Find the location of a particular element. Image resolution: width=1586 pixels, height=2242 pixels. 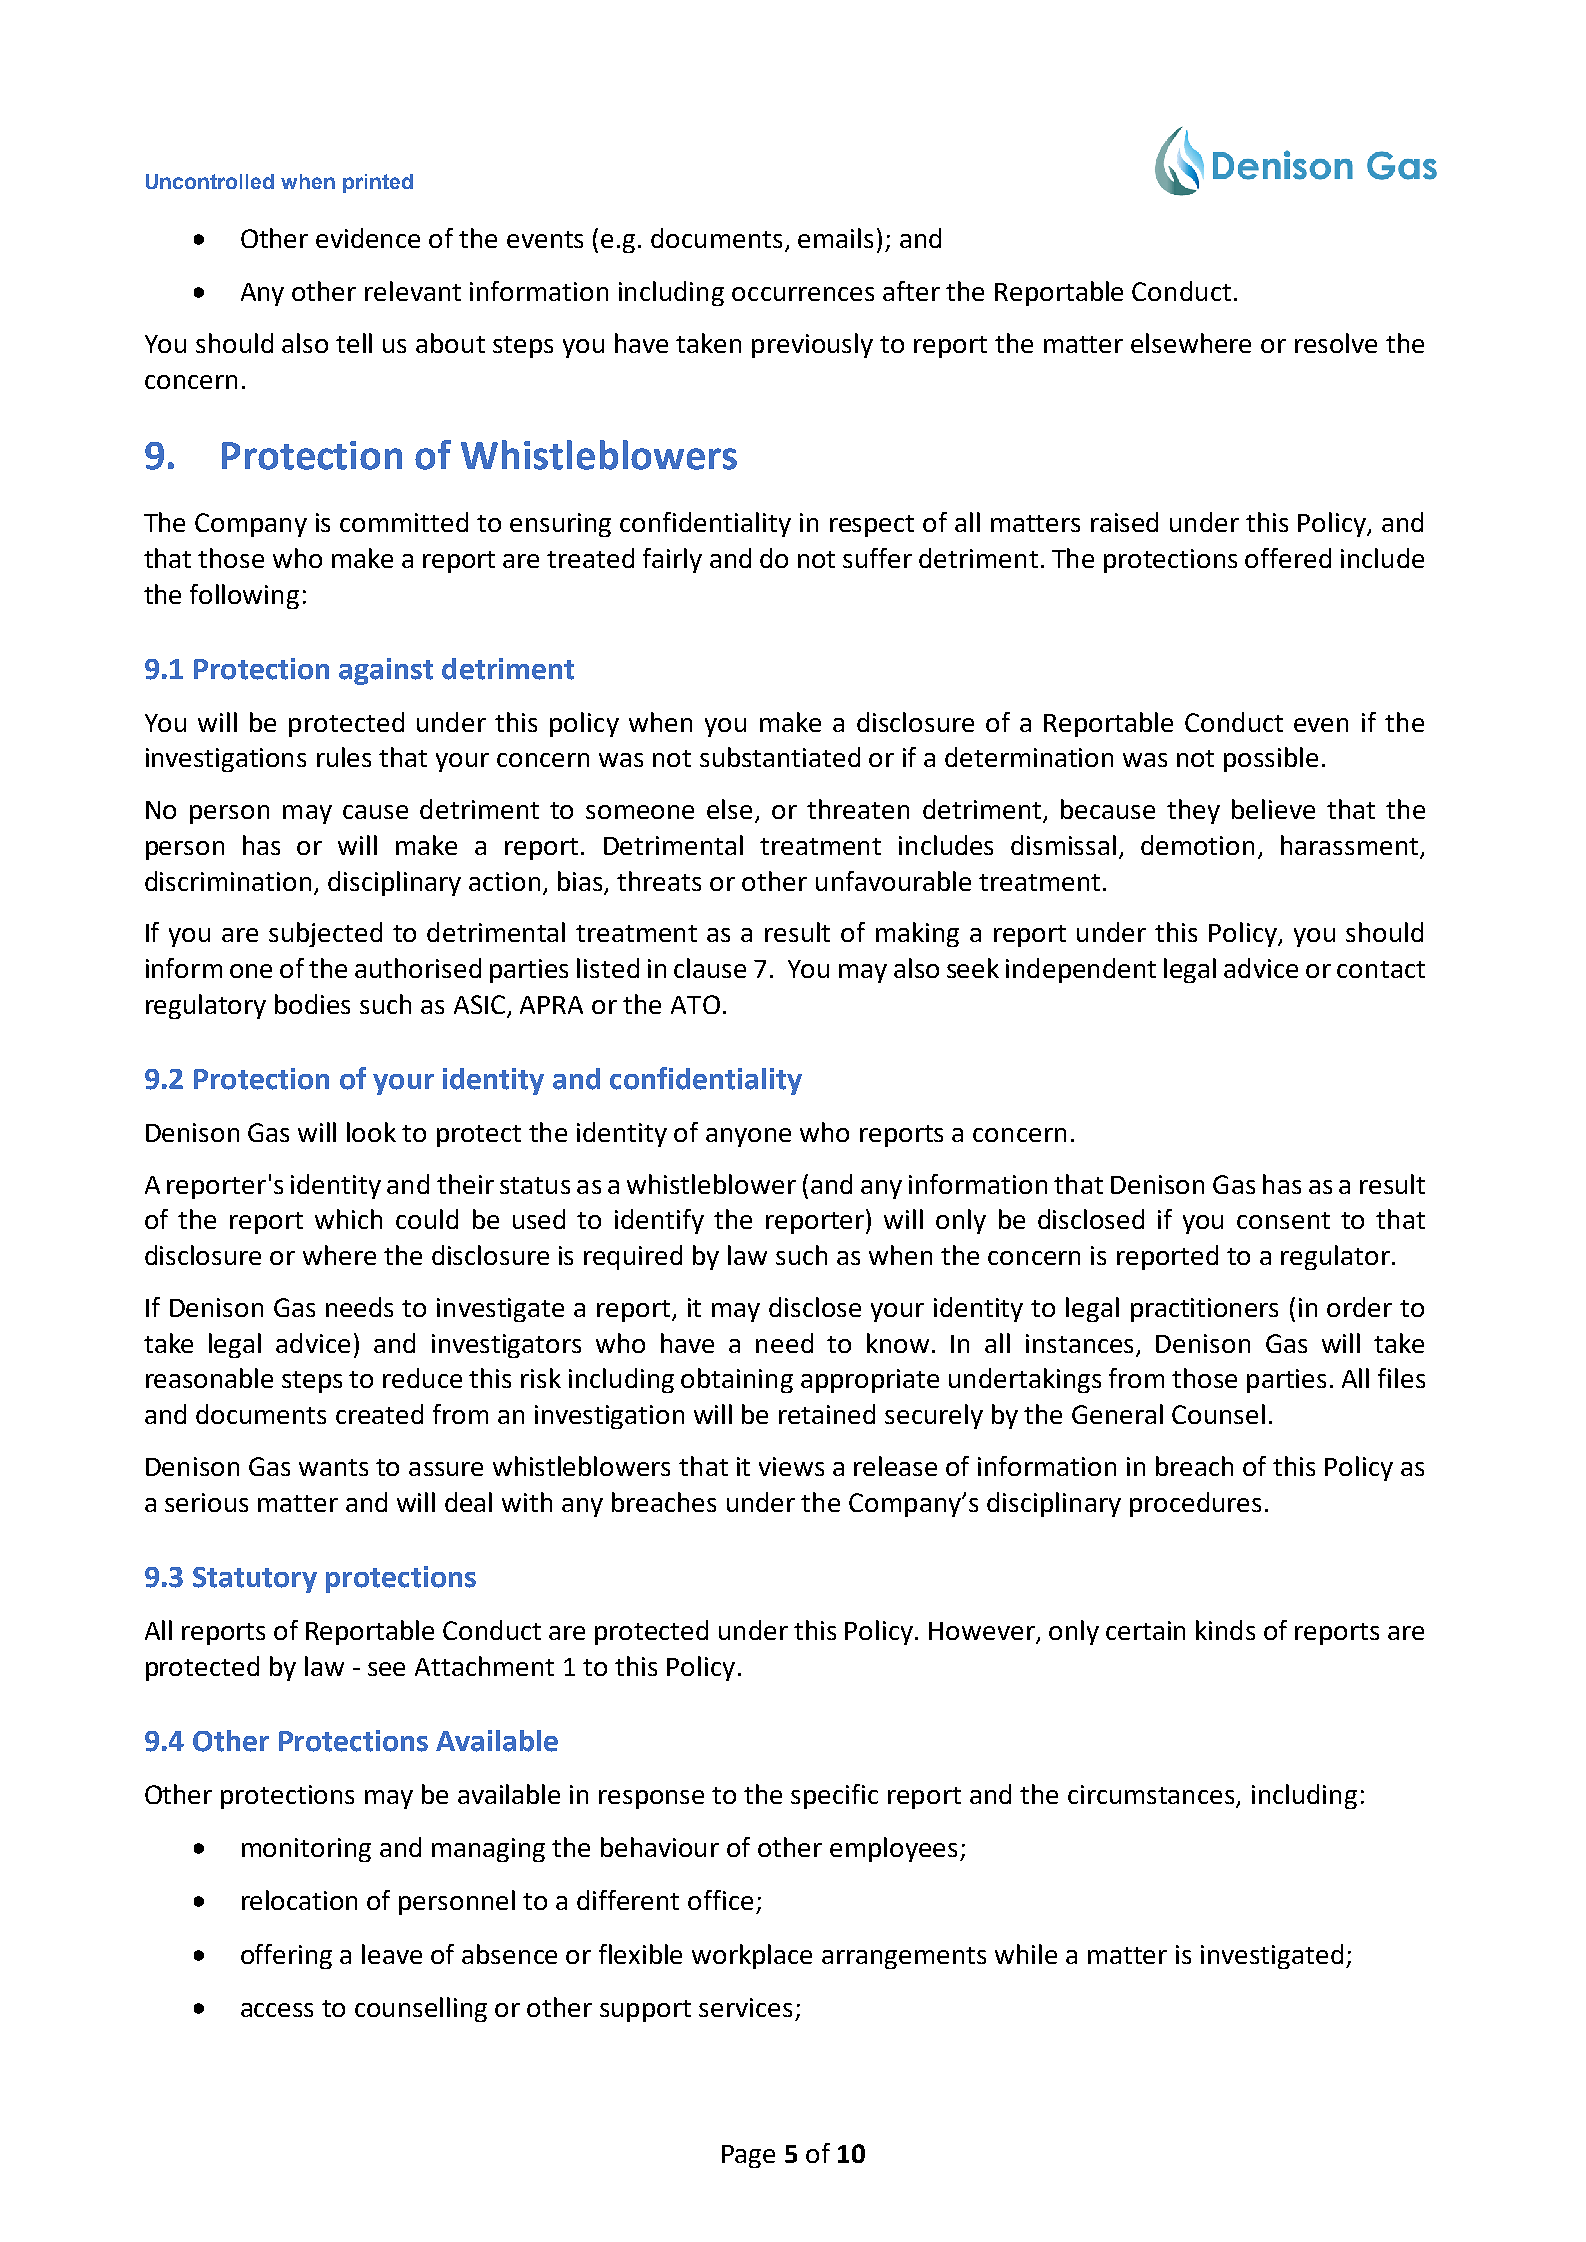

resolve is located at coordinates (1336, 343).
